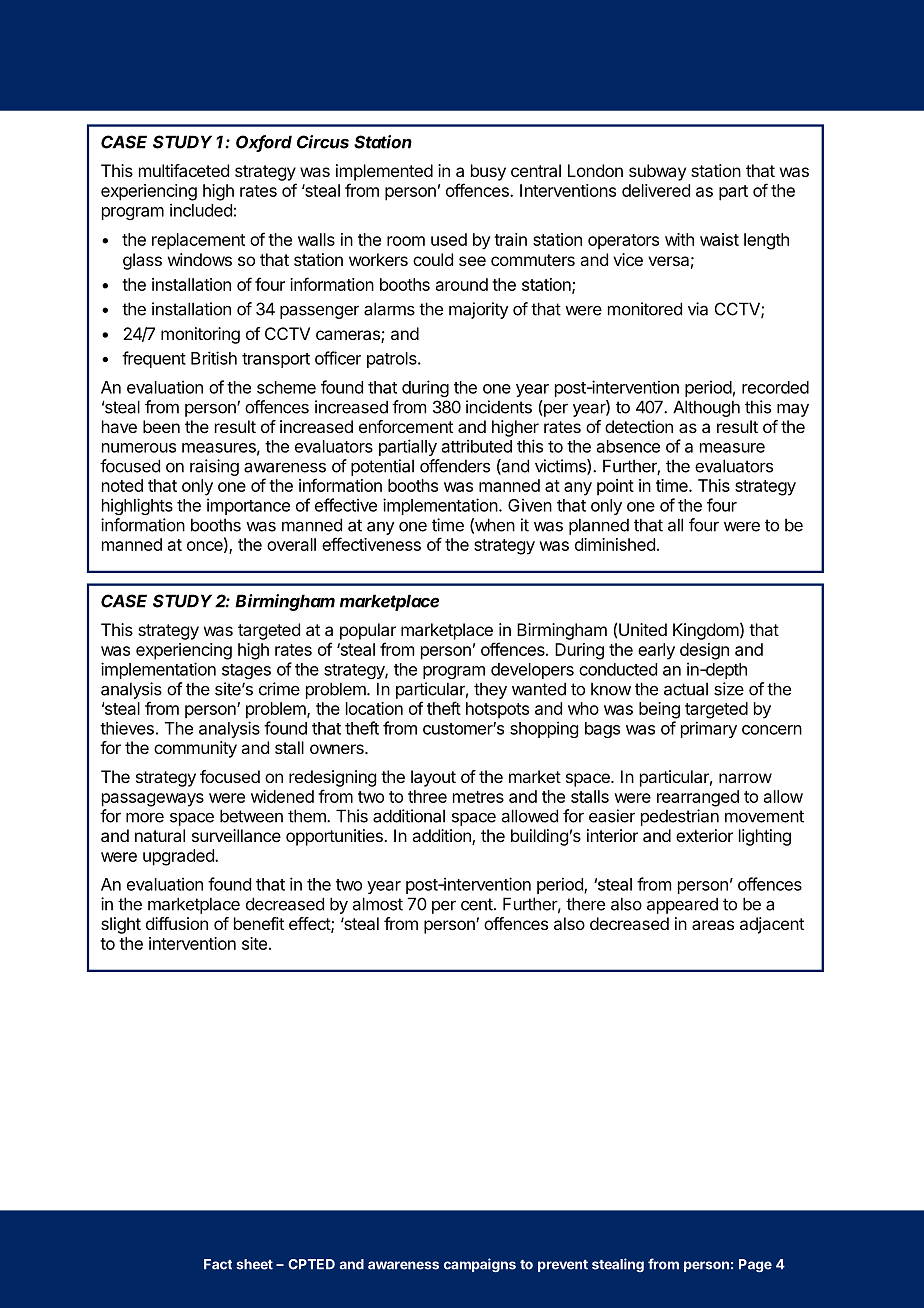 Image resolution: width=924 pixels, height=1308 pixels. Describe the element at coordinates (713, 925) in the document. I see `areas` at that location.
